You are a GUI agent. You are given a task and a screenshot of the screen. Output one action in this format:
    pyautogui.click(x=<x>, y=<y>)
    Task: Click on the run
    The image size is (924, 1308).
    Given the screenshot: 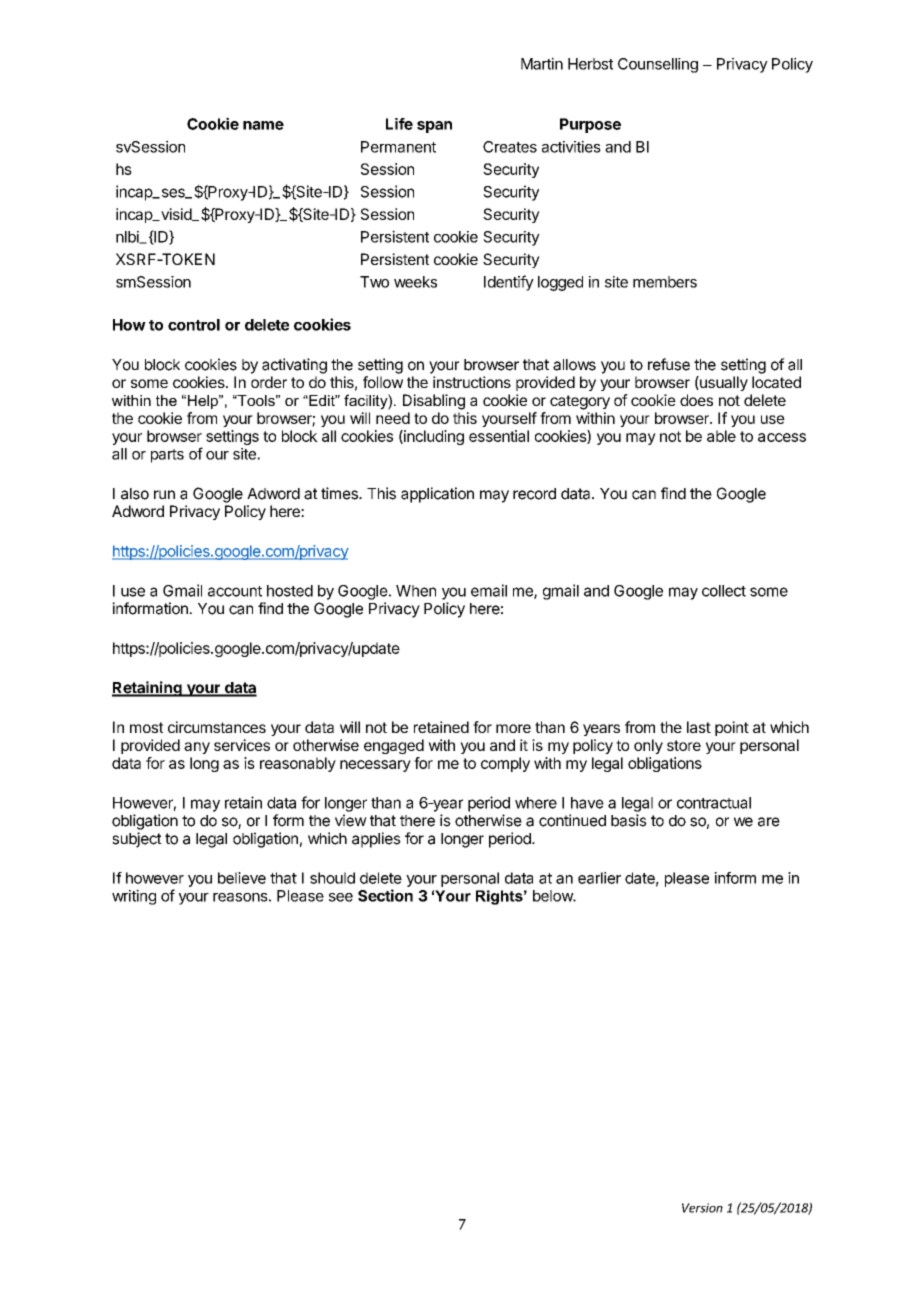 What is the action you would take?
    pyautogui.click(x=164, y=494)
